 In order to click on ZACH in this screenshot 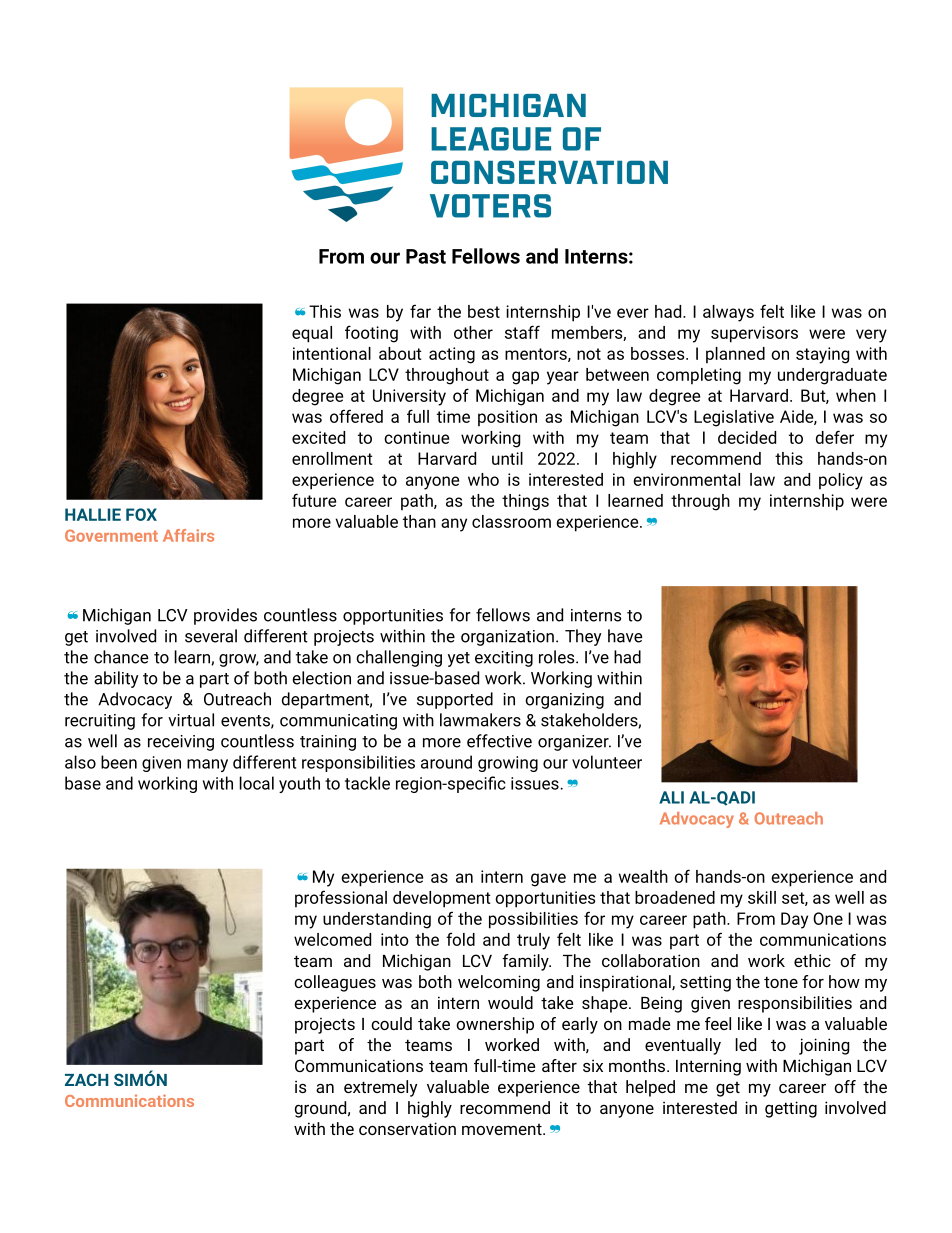, I will do `click(86, 1079)`.
